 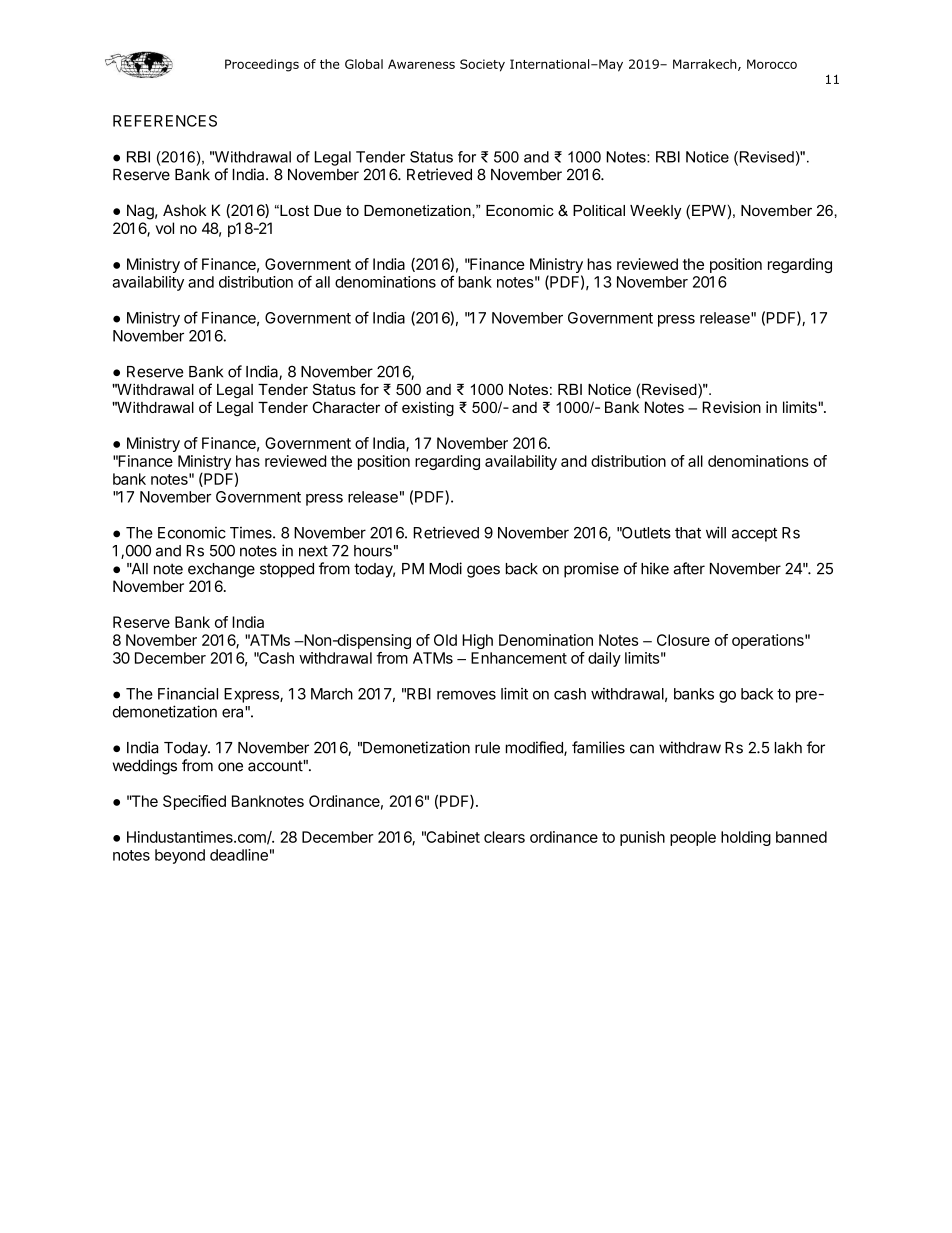 I want to click on Society, so click(x=482, y=65).
